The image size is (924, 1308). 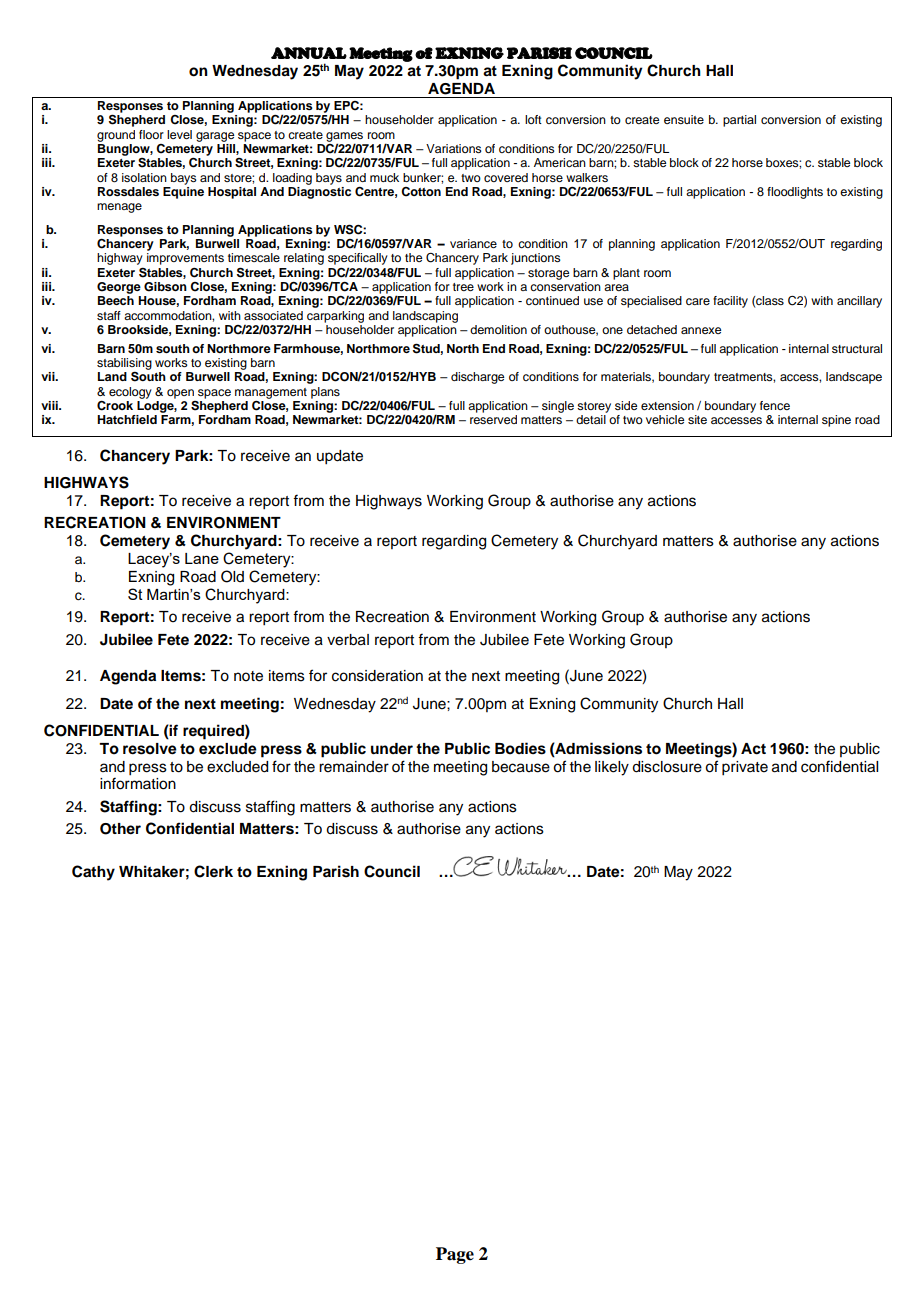 What do you see at coordinates (454, 148) in the screenshot?
I see `Variations` at bounding box center [454, 148].
